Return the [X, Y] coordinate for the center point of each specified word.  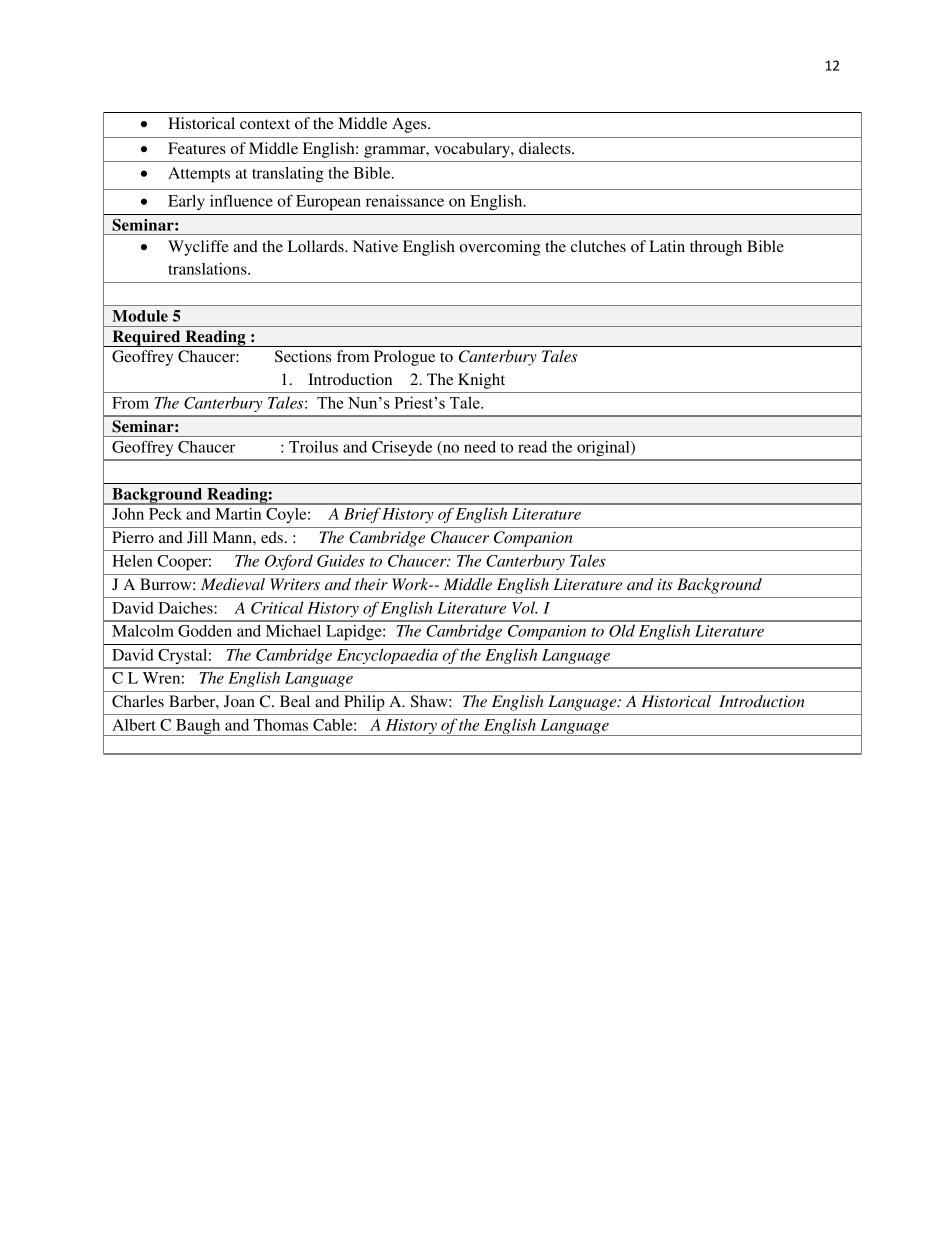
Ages [410, 125]
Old [622, 630]
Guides [341, 560]
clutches [598, 246]
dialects [546, 148]
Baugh [198, 727]
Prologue [404, 358]
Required [146, 338]
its [665, 584]
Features [197, 148]
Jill [197, 537]
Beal [295, 701]
